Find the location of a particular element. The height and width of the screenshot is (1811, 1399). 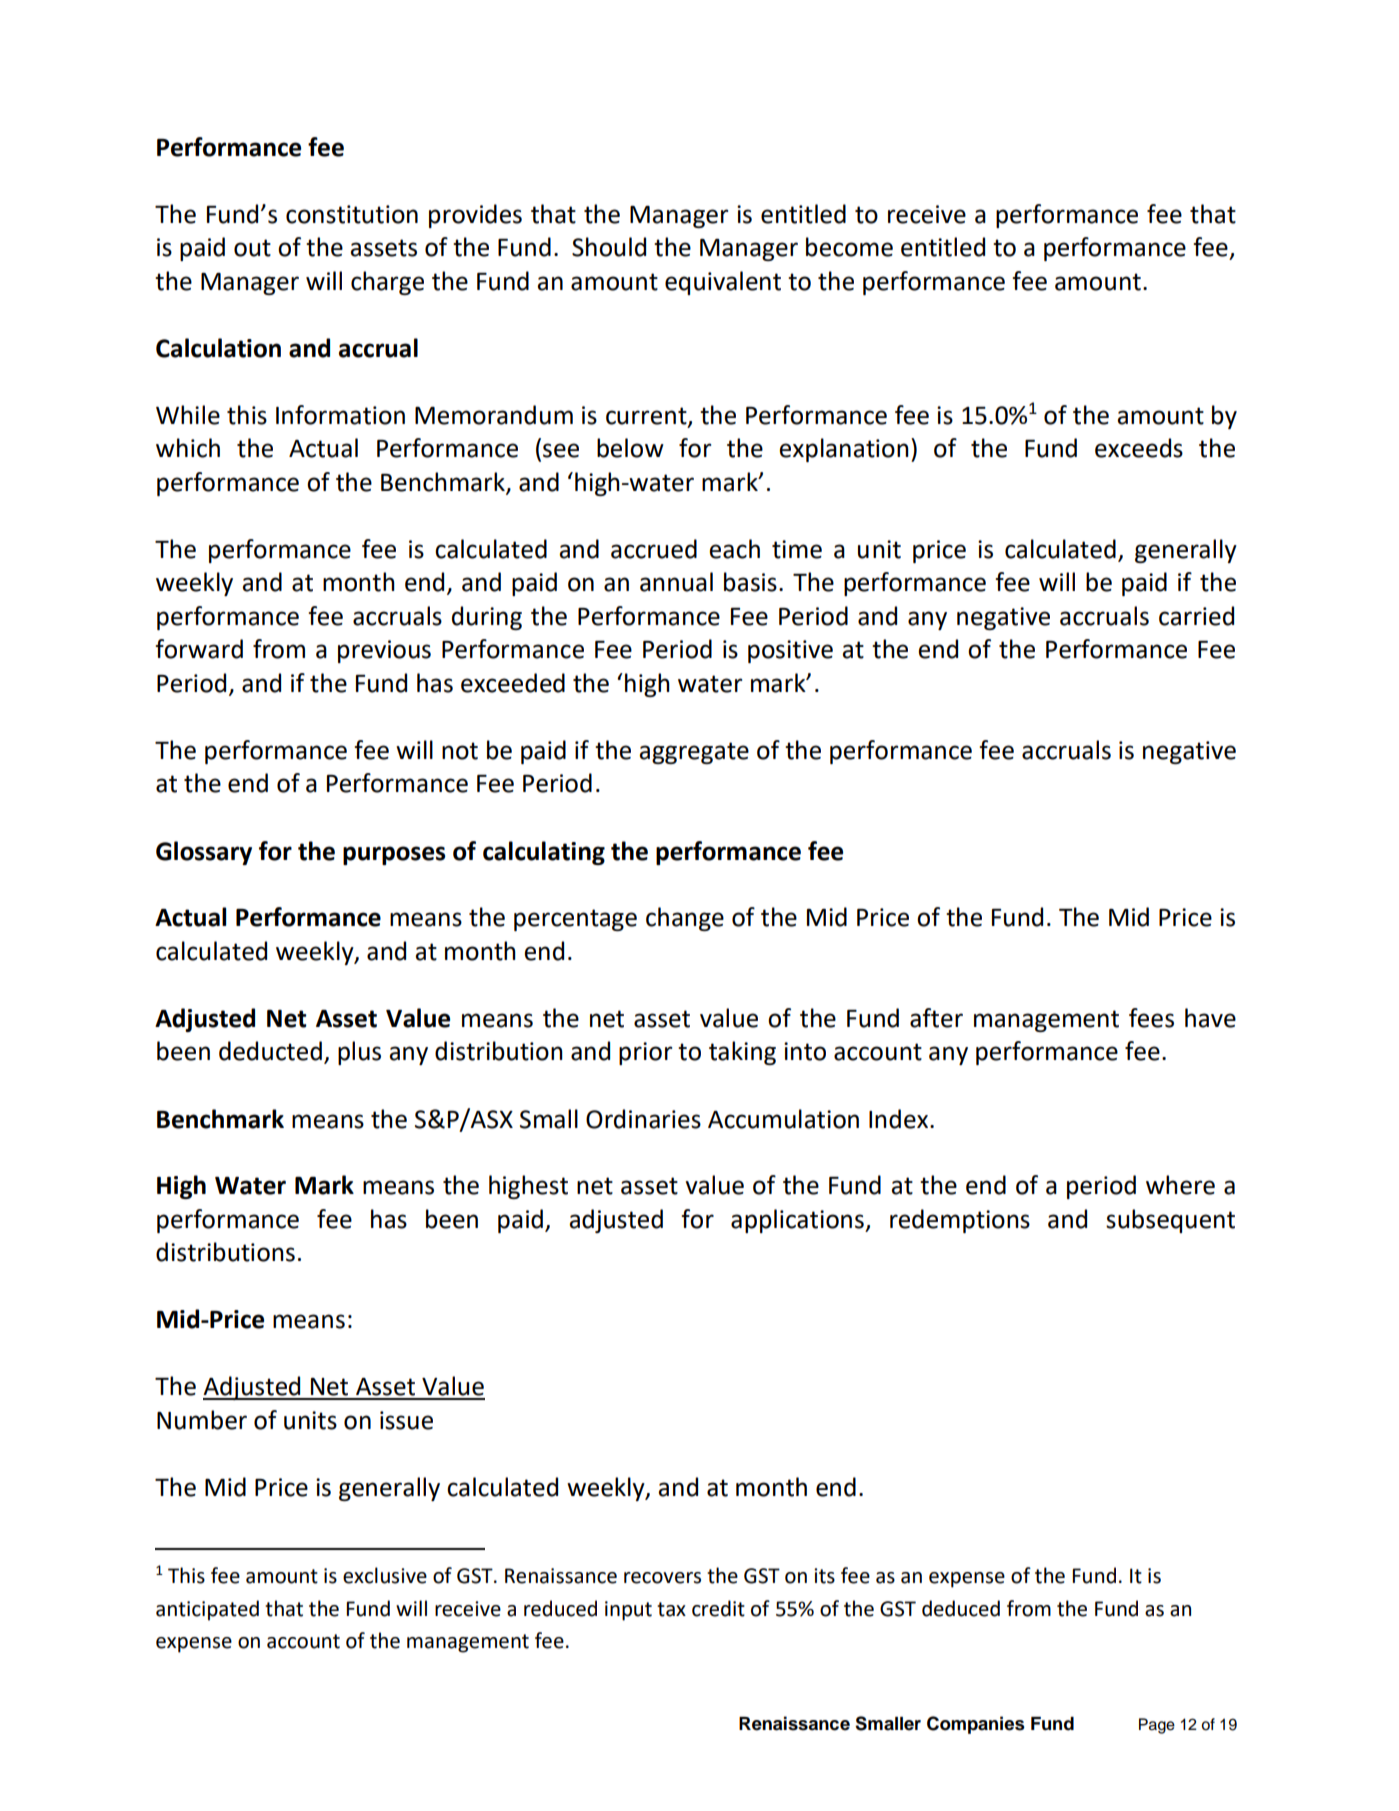

out is located at coordinates (252, 248).
